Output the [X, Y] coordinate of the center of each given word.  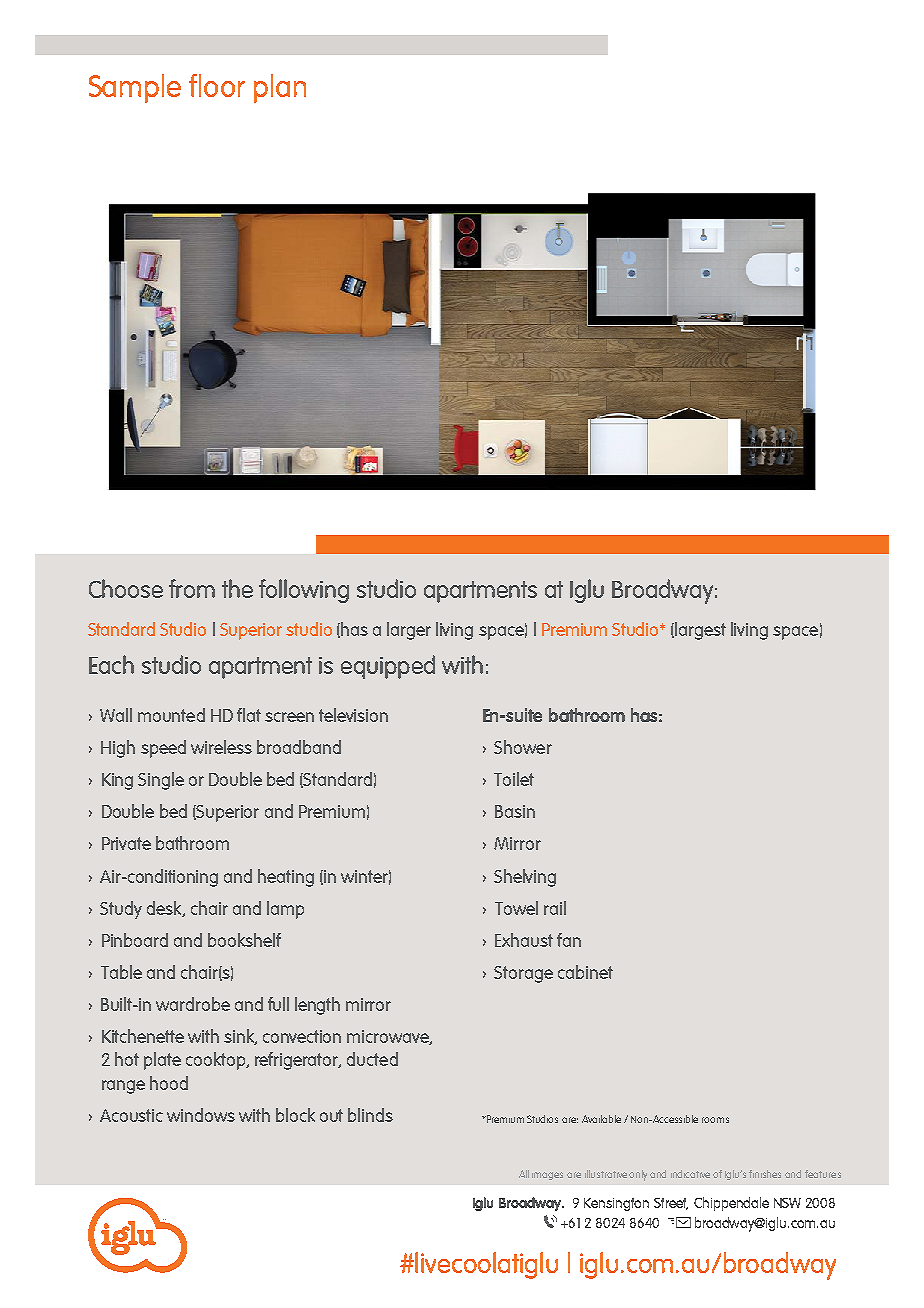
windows [201, 1115]
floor [217, 85]
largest [700, 631]
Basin [515, 811]
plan [280, 88]
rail [555, 908]
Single [161, 781]
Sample [135, 88]
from [192, 588]
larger [409, 631]
